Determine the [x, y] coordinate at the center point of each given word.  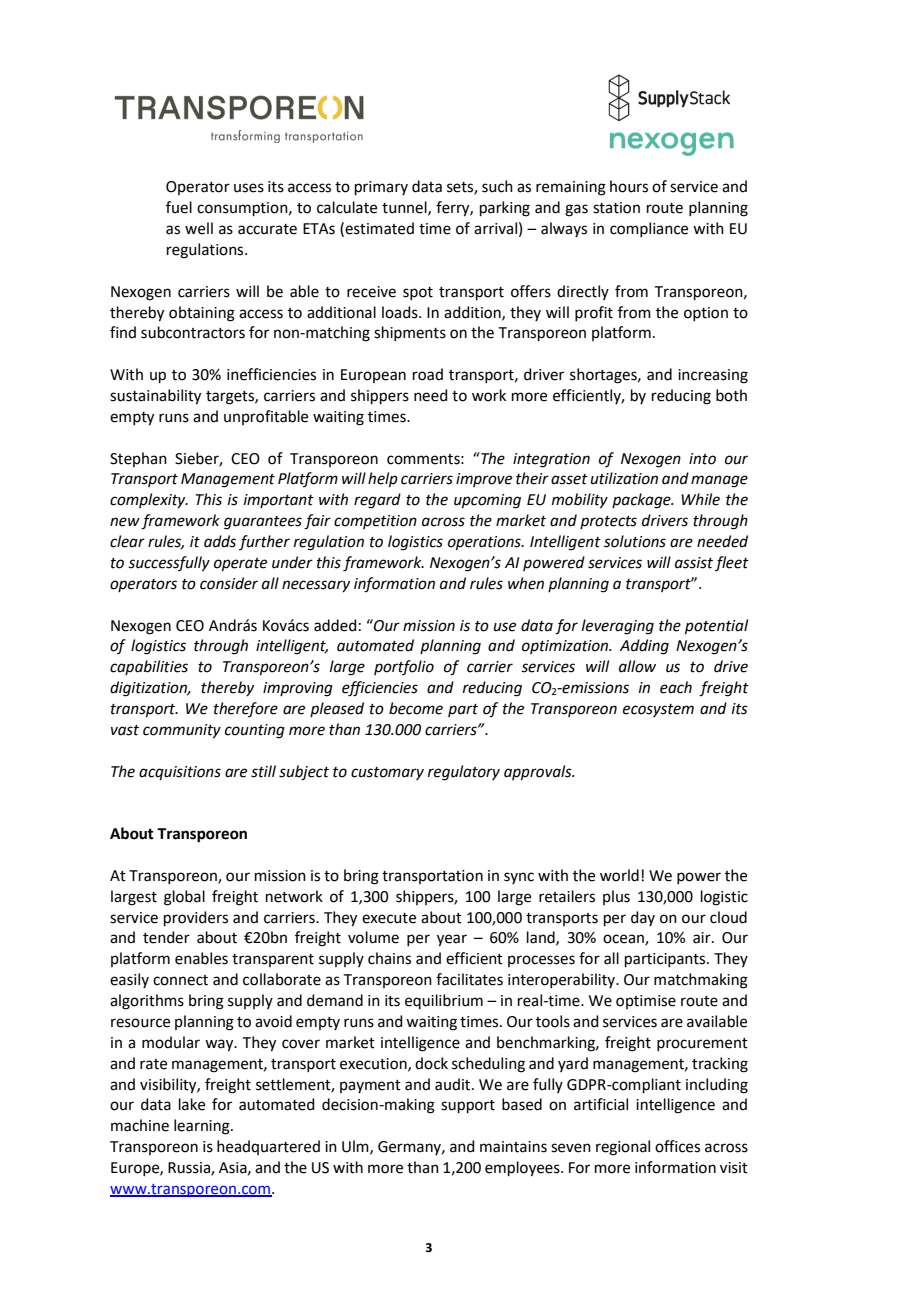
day [643, 918]
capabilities [149, 667]
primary [381, 188]
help [383, 479]
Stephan [138, 459]
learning [203, 1127]
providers [196, 918]
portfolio [404, 667]
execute [389, 918]
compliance [649, 229]
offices [677, 1146]
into [702, 459]
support [468, 1106]
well [199, 228]
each [676, 687]
